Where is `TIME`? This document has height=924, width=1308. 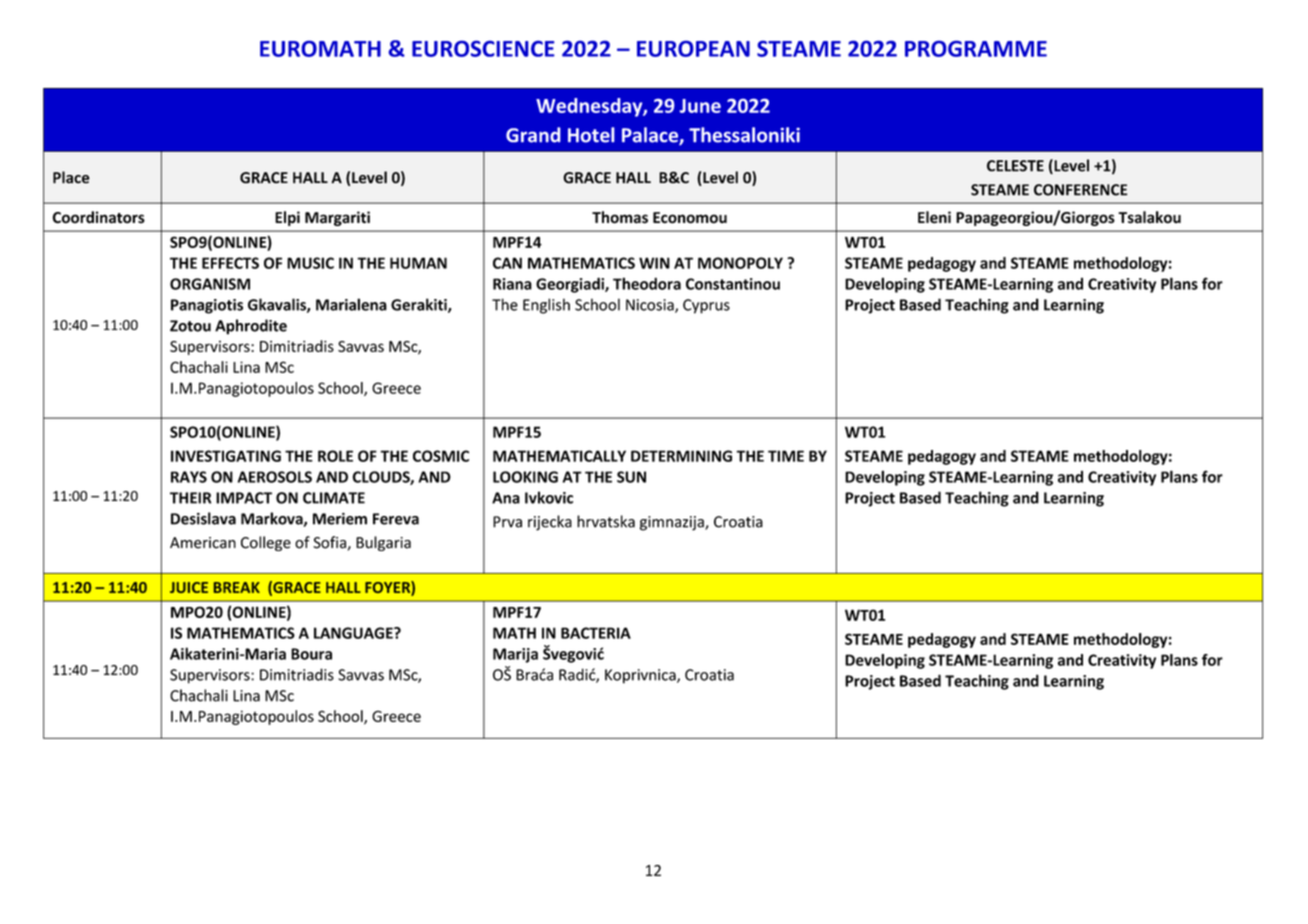
TIME is located at coordinates (786, 456).
